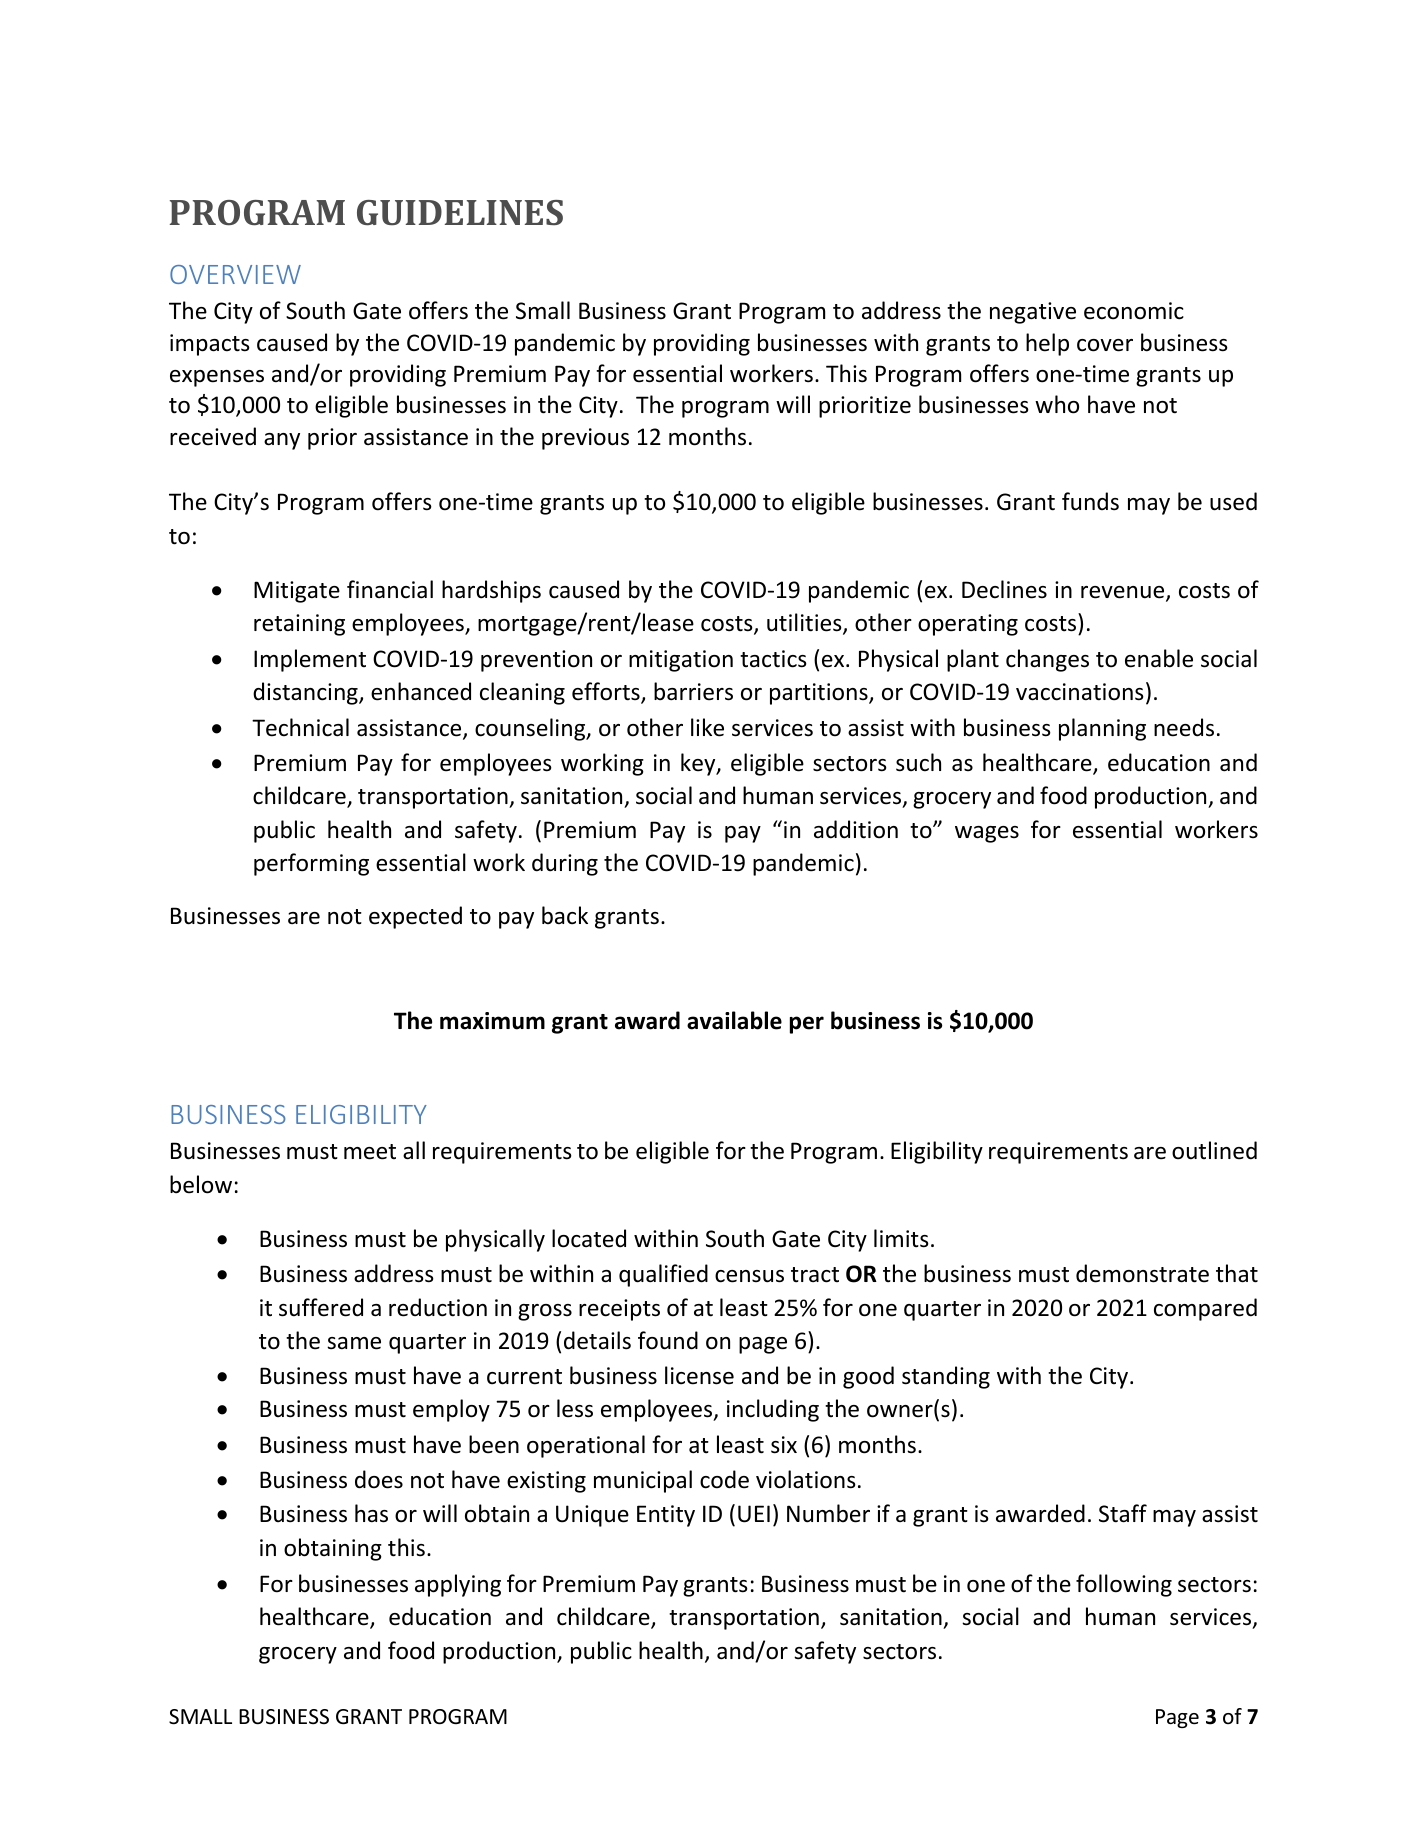  I want to click on performing, so click(311, 864).
